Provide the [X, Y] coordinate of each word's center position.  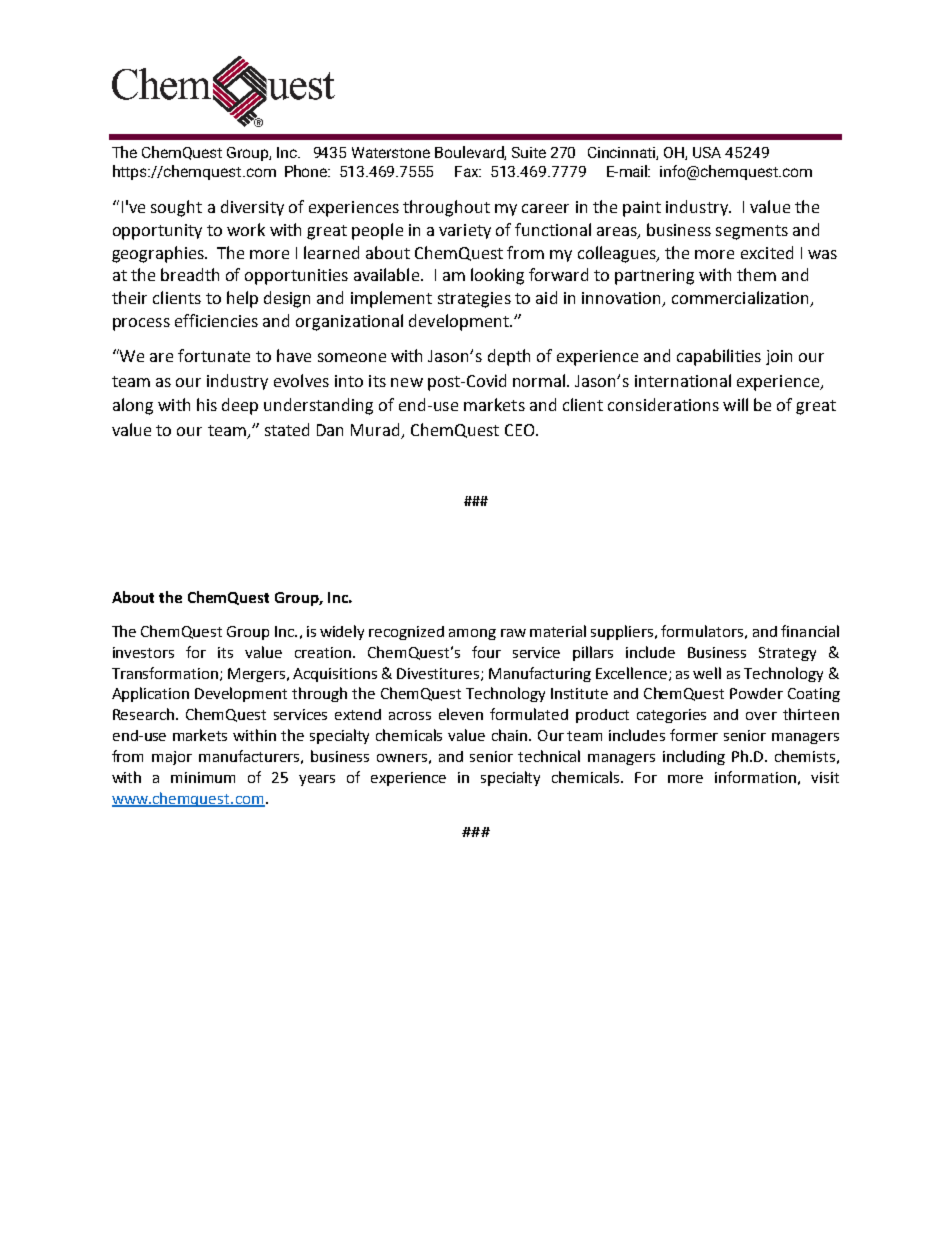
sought [176, 208]
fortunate [214, 355]
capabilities [719, 357]
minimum [203, 777]
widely [342, 632]
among [472, 634]
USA [707, 152]
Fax [468, 171]
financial [810, 631]
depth [509, 357]
